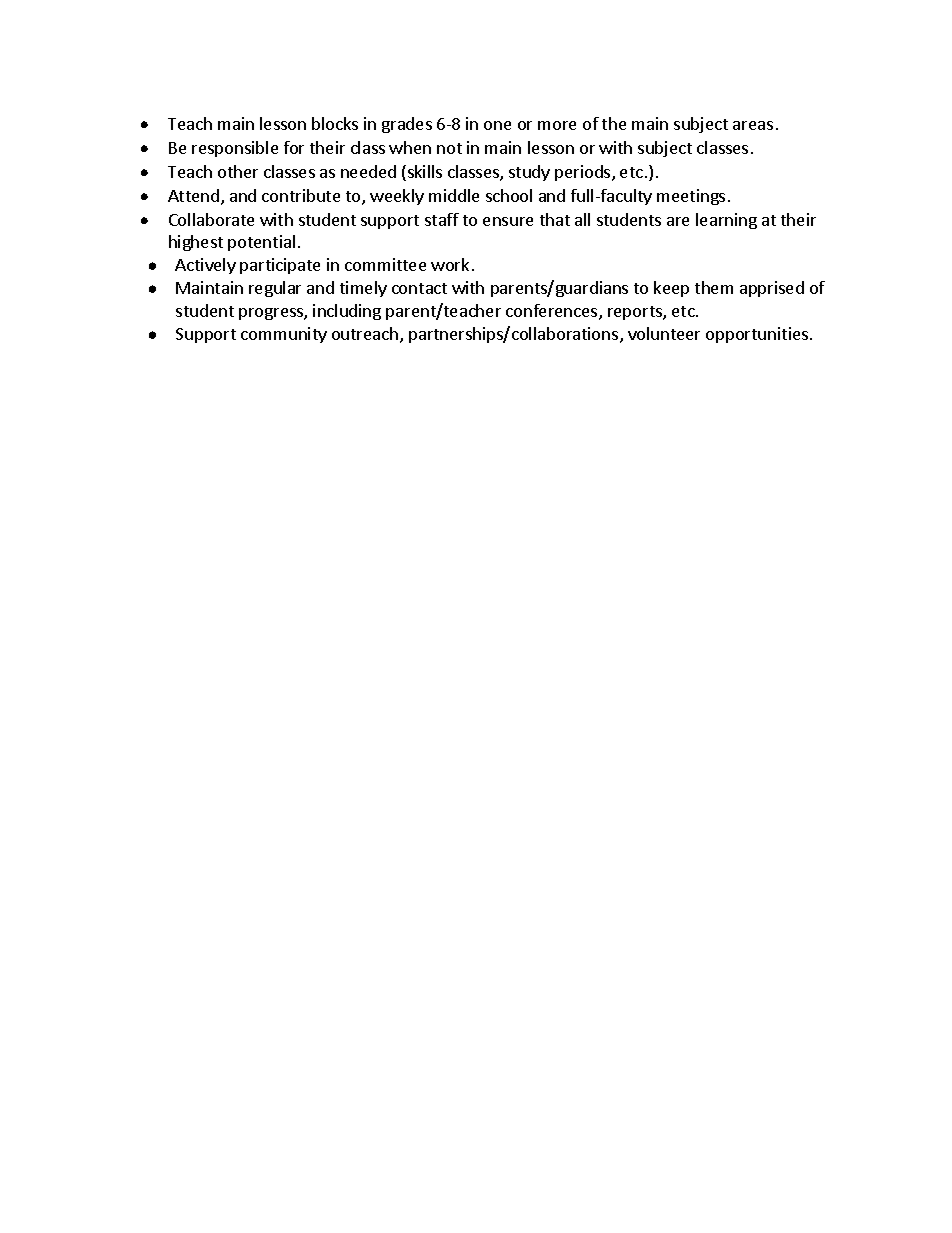  I want to click on conferences, so click(553, 312).
